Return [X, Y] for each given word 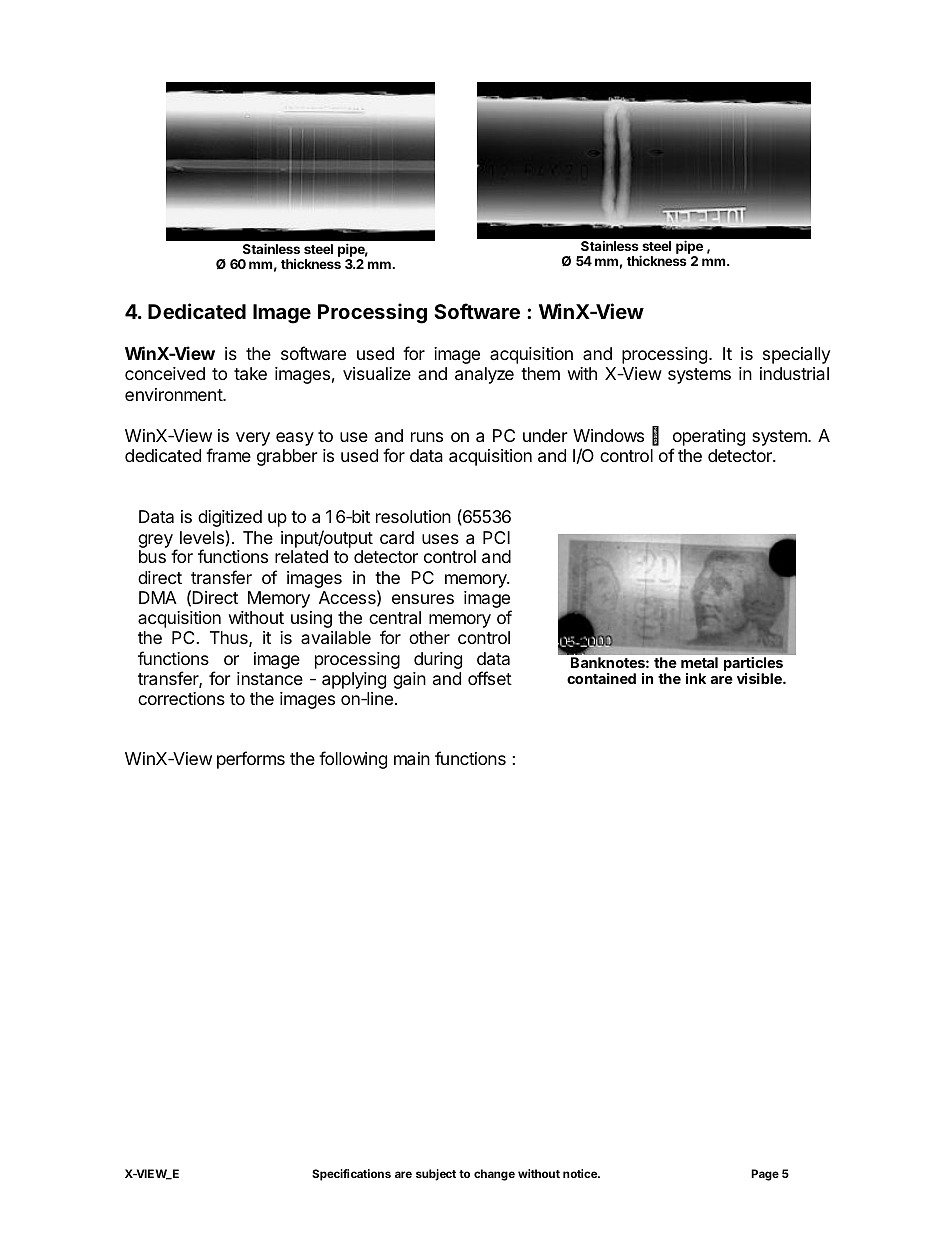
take [250, 374]
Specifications [351, 1175]
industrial [794, 373]
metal [699, 662]
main [412, 759]
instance [270, 679]
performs [251, 760]
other [429, 637]
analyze [484, 375]
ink [696, 678]
